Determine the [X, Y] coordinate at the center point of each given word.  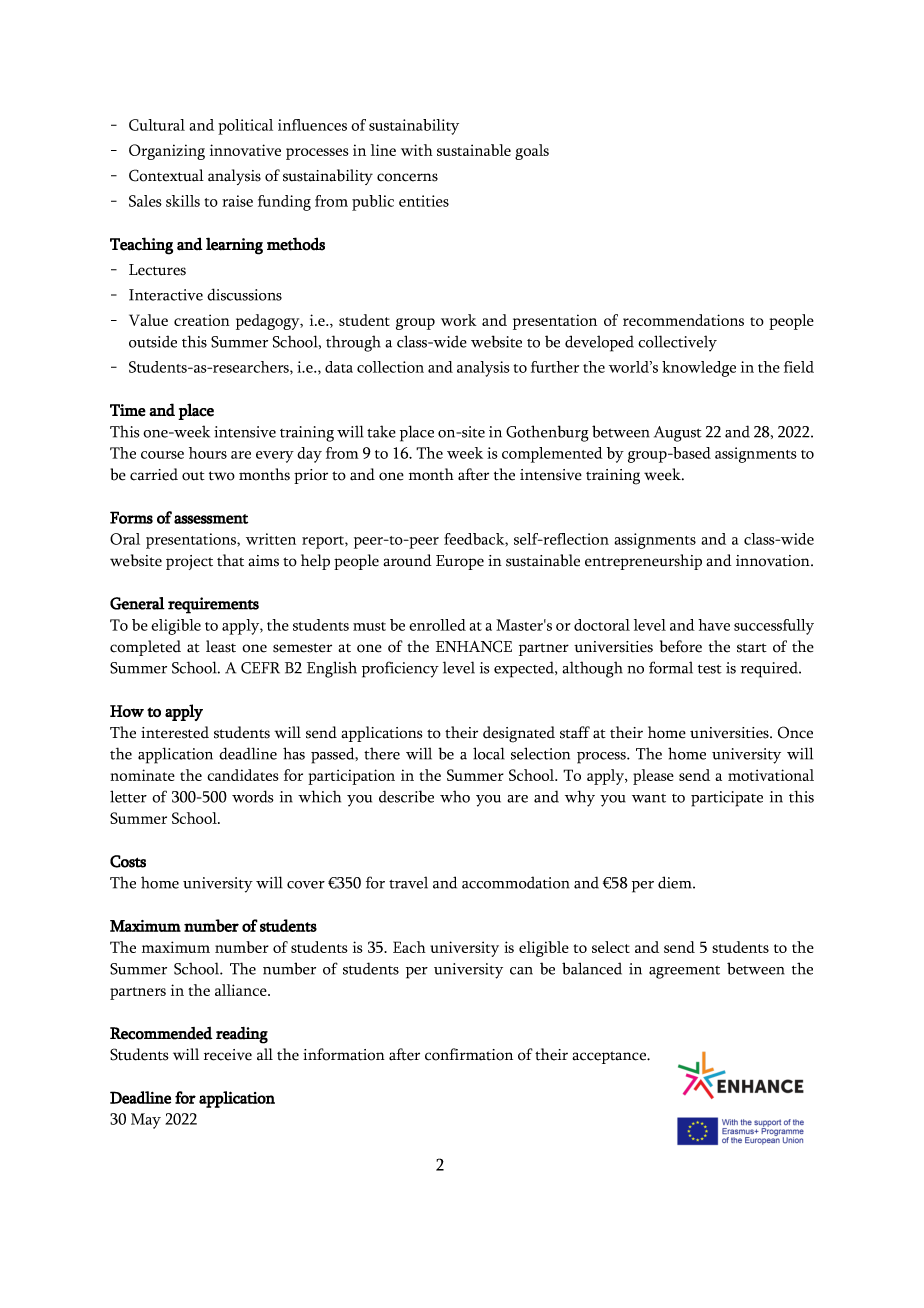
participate [727, 799]
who [455, 796]
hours [208, 453]
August [678, 434]
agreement [684, 972]
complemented [552, 455]
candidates [243, 775]
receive [228, 1055]
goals [532, 152]
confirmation [469, 1054]
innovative [245, 150]
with [417, 150]
